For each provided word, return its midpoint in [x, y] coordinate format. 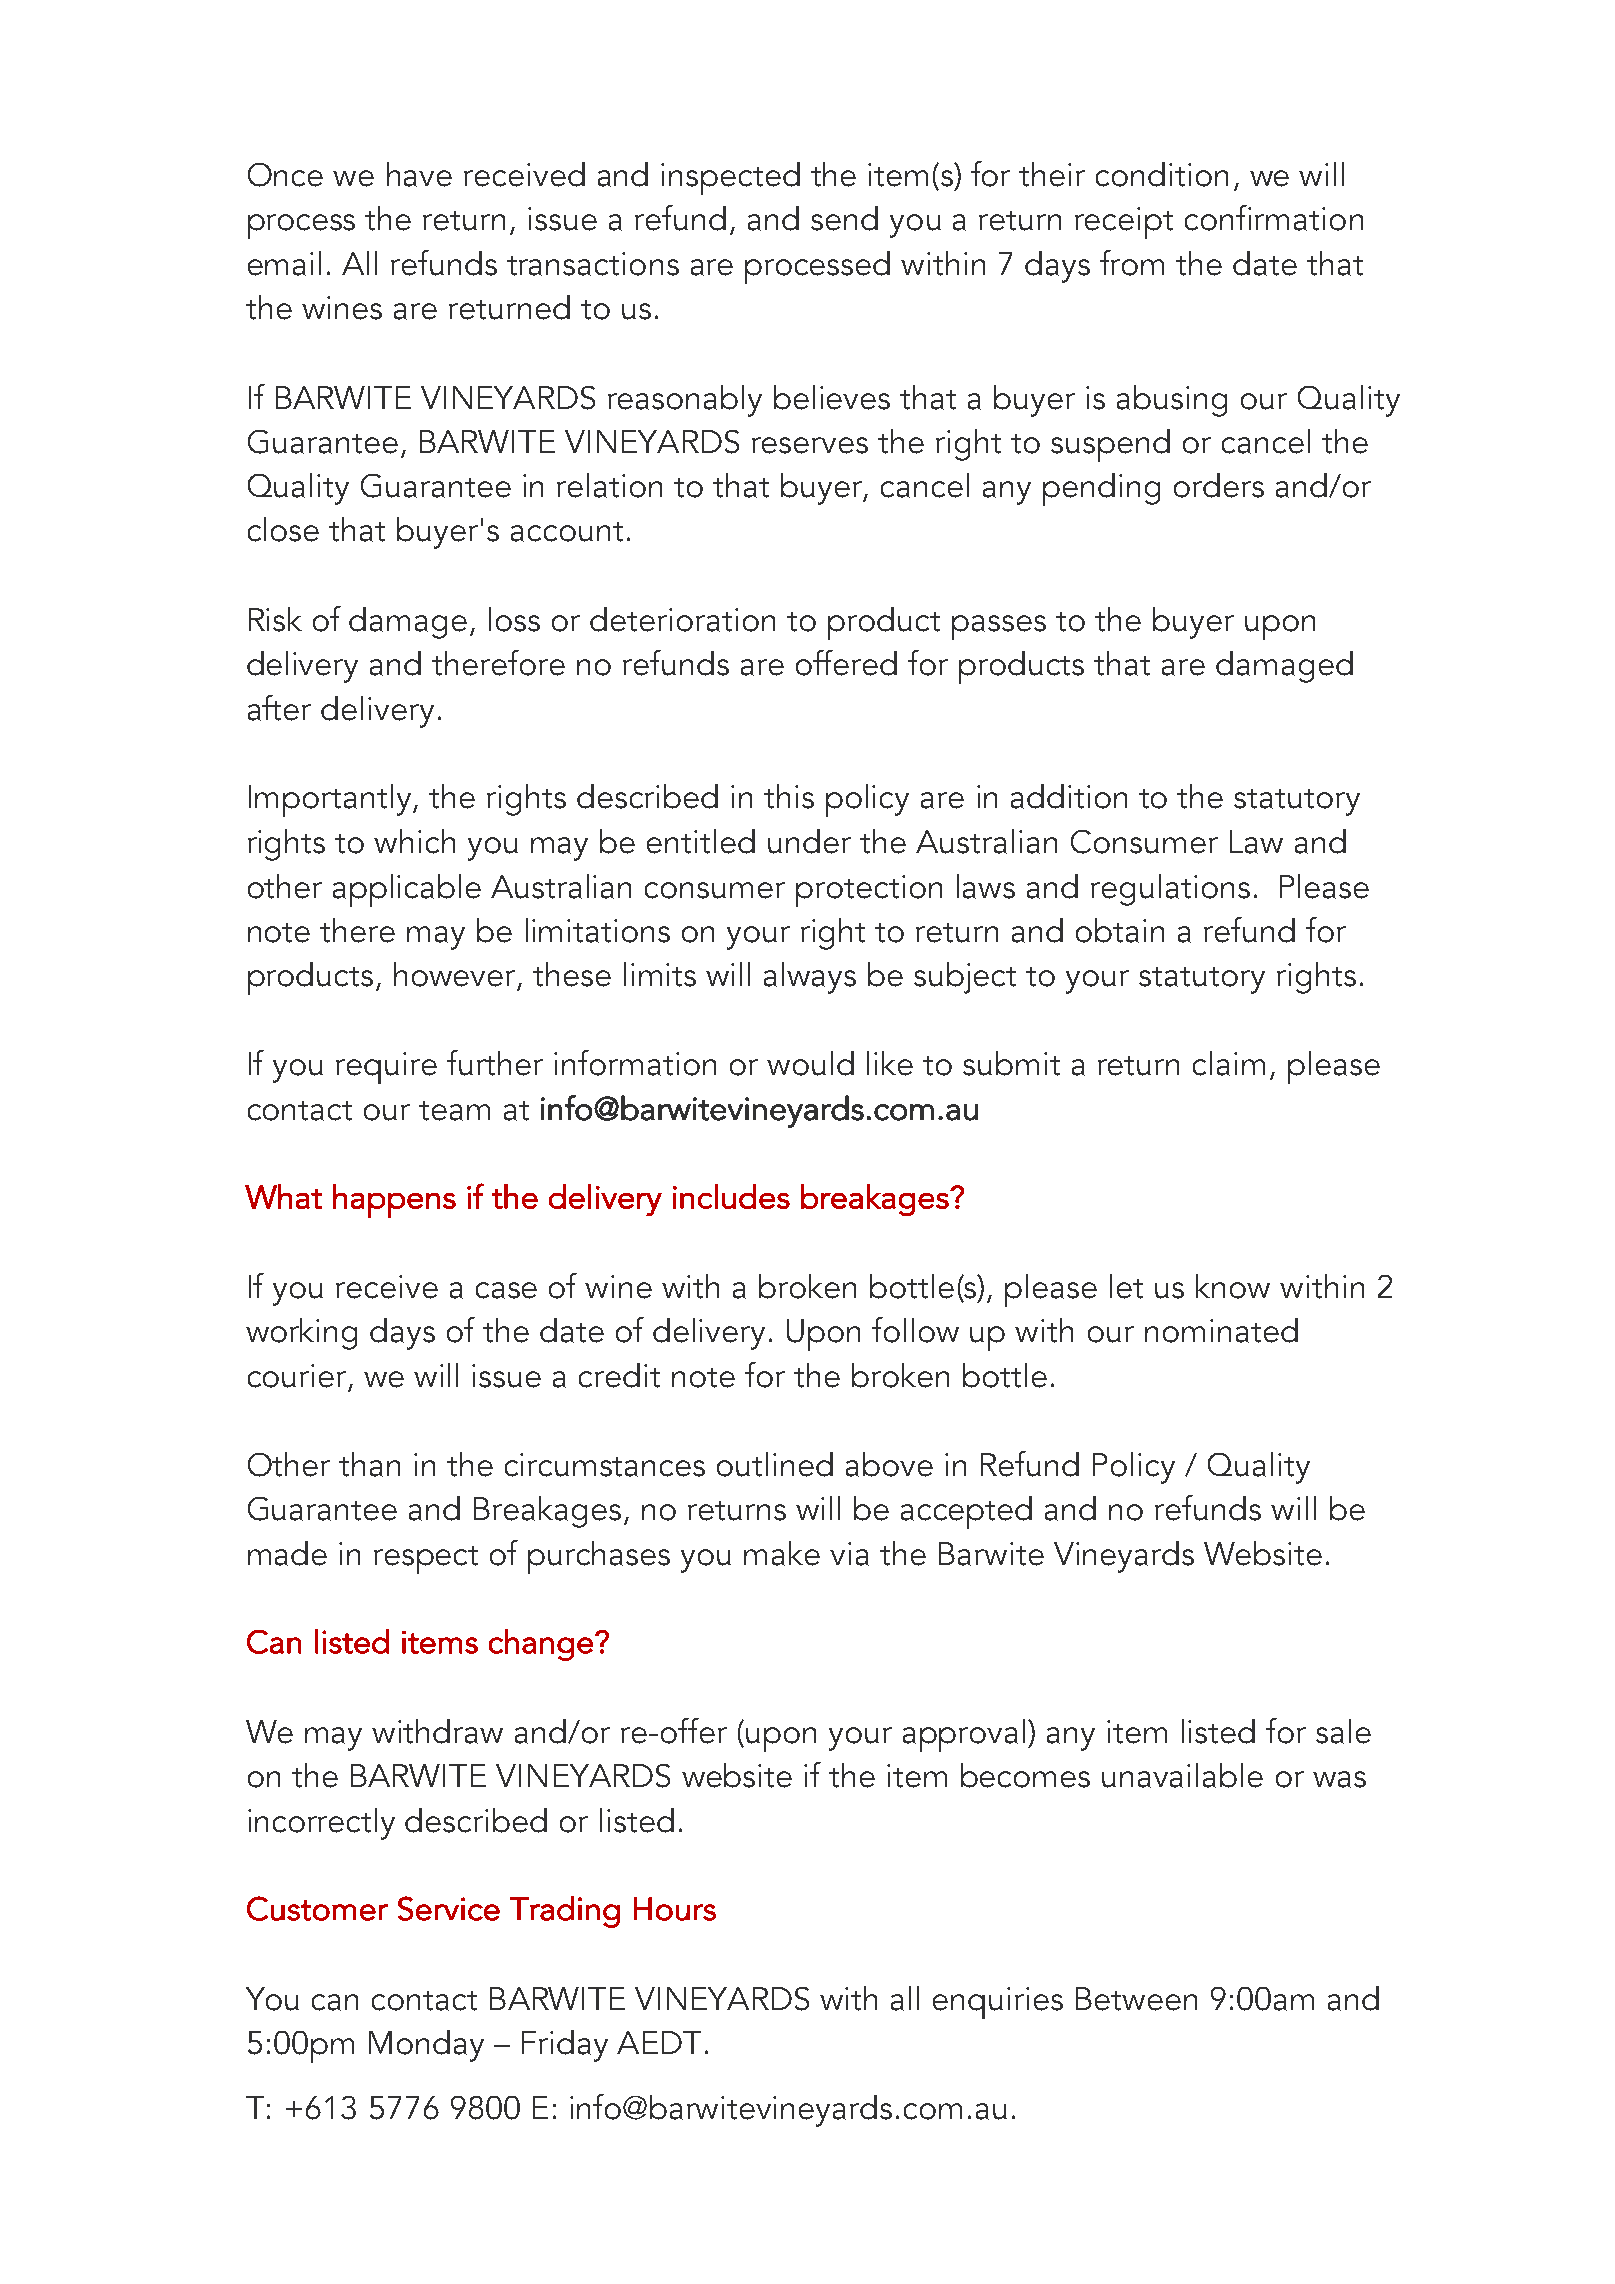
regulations [1170, 890]
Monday [426, 2046]
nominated [1221, 1330]
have [419, 174]
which [414, 841]
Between [1136, 1999]
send [844, 218]
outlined [775, 1464]
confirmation [1274, 218]
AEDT [659, 2042]
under [809, 841]
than [369, 1464]
